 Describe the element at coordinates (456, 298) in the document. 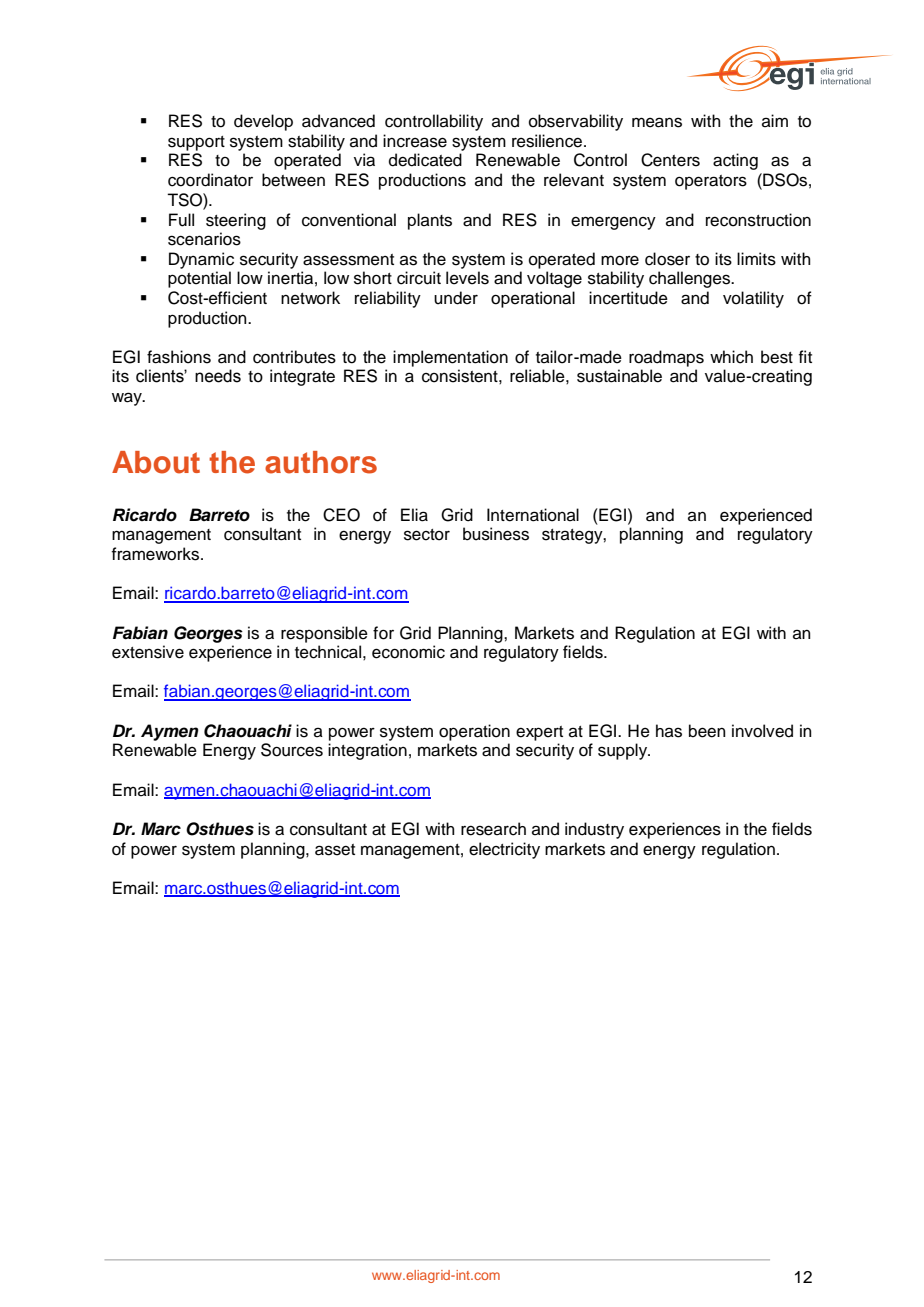

I see `under` at that location.
